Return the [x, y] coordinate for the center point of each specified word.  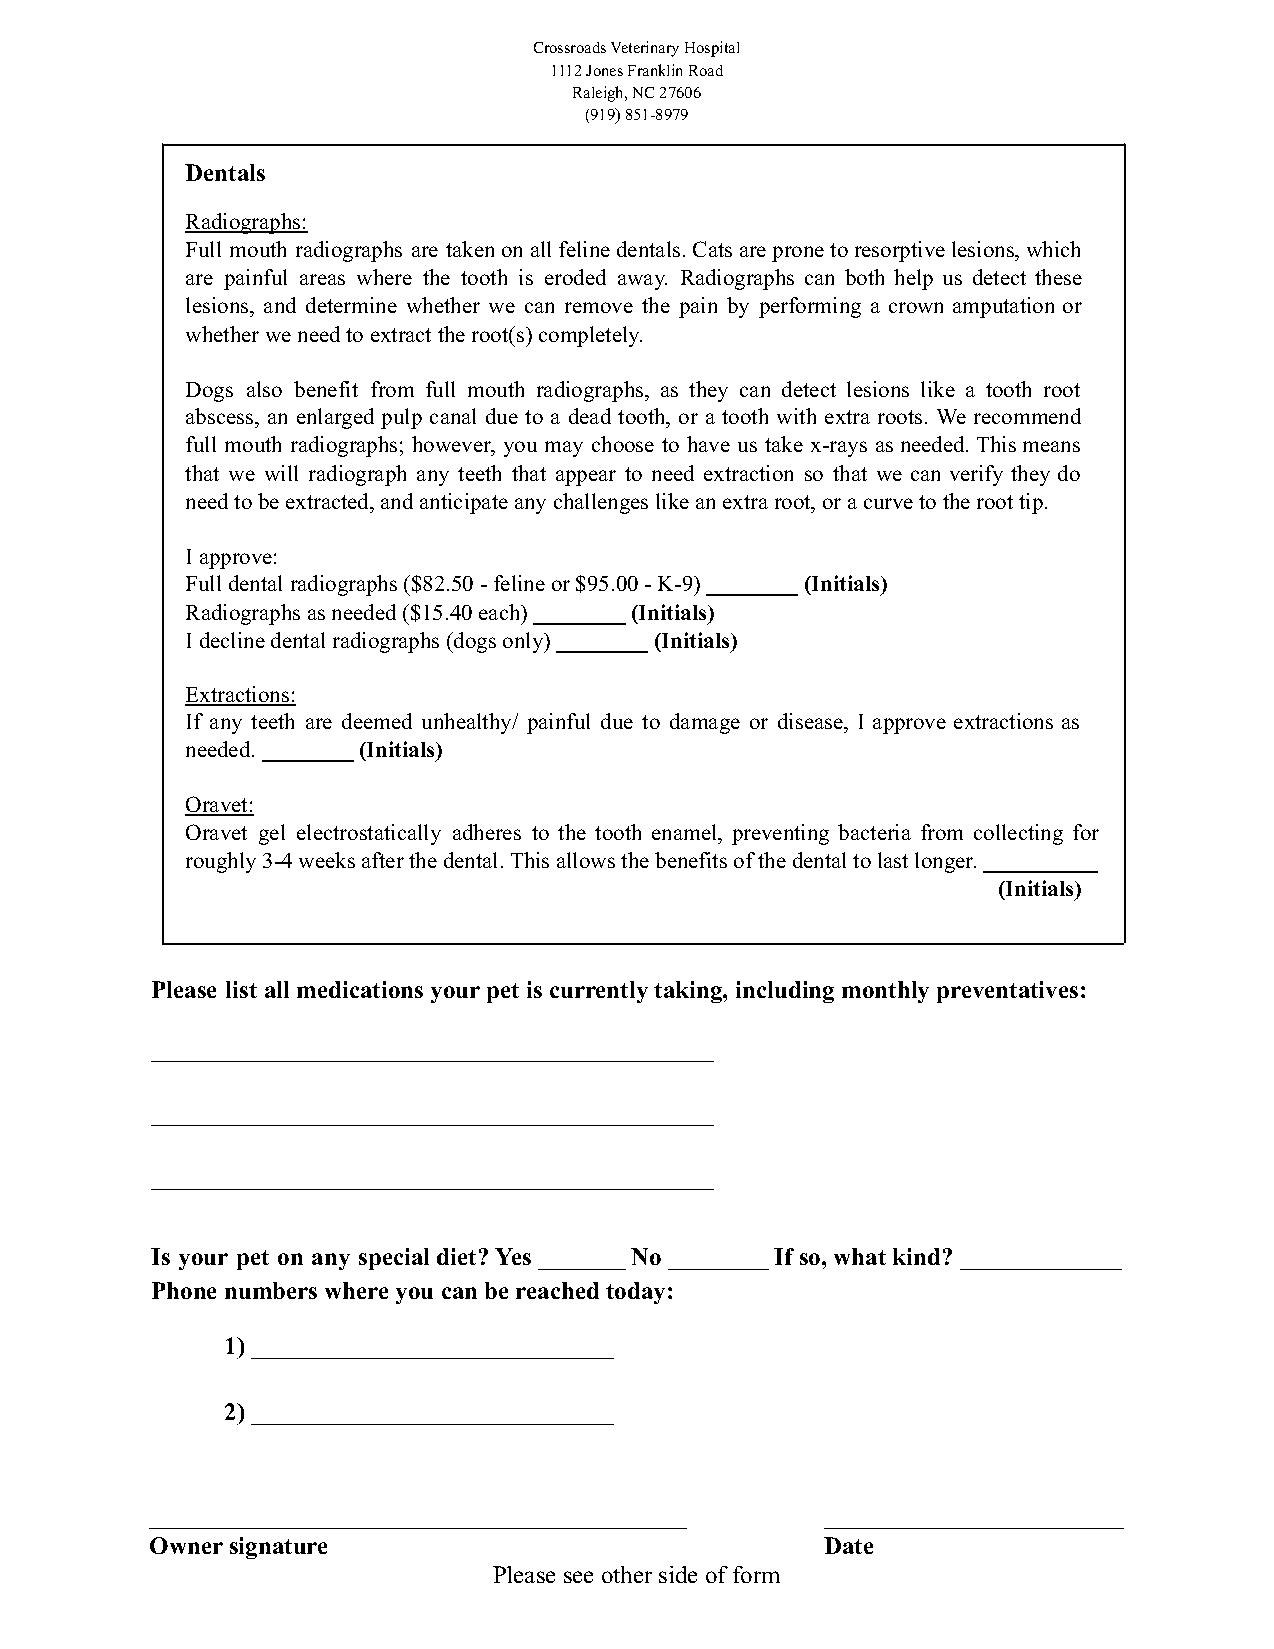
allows [586, 860]
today [635, 1293]
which [1053, 249]
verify [976, 475]
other [627, 1574]
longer [945, 862]
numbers [271, 1290]
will [281, 473]
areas [322, 279]
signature [278, 1548]
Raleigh [600, 94]
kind [916, 1256]
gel [272, 834]
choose [623, 444]
